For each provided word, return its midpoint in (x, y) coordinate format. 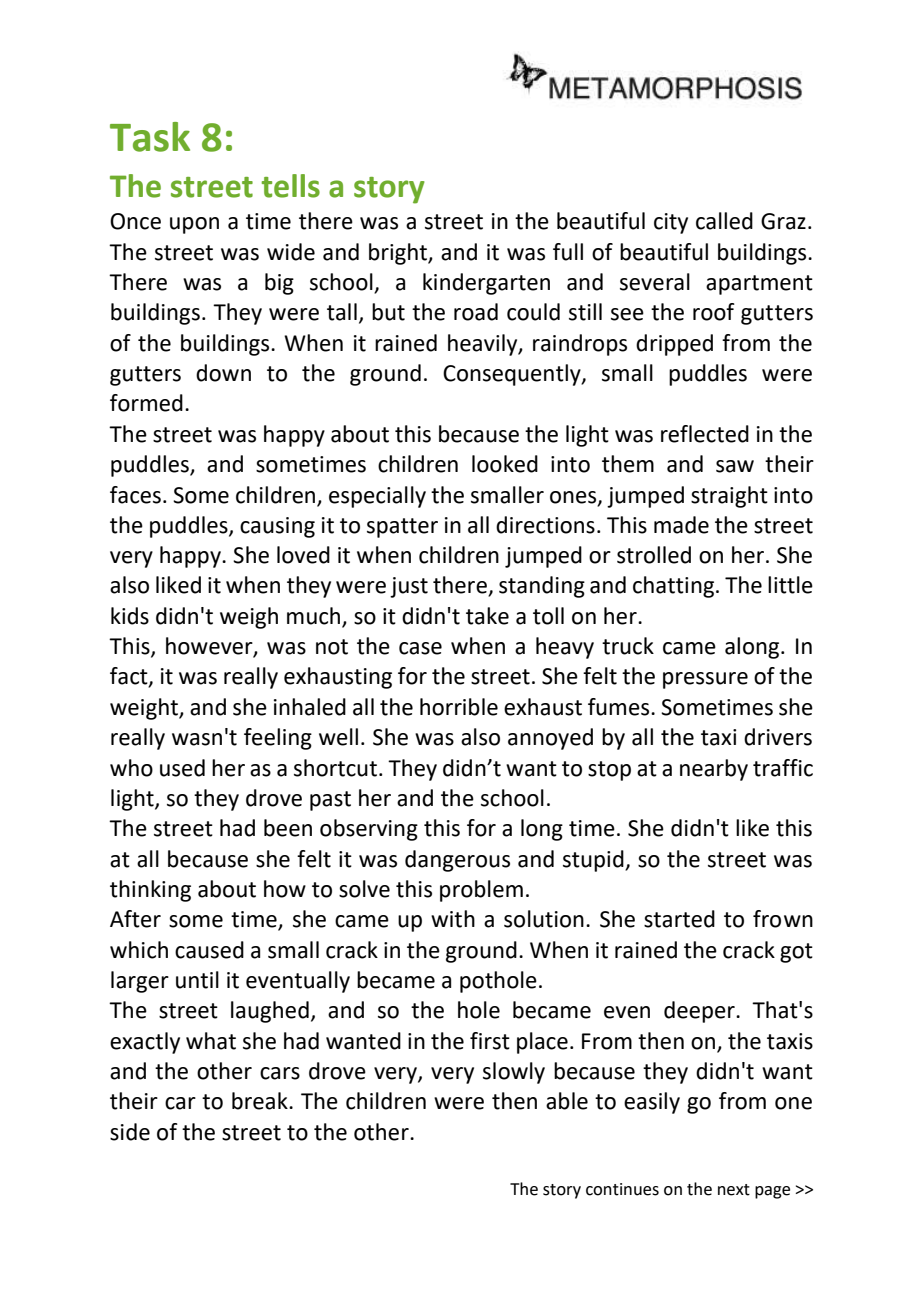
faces (135, 495)
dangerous (457, 861)
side (130, 1132)
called (724, 221)
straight (729, 497)
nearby (714, 770)
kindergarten (486, 284)
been (288, 828)
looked (505, 464)
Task (150, 137)
